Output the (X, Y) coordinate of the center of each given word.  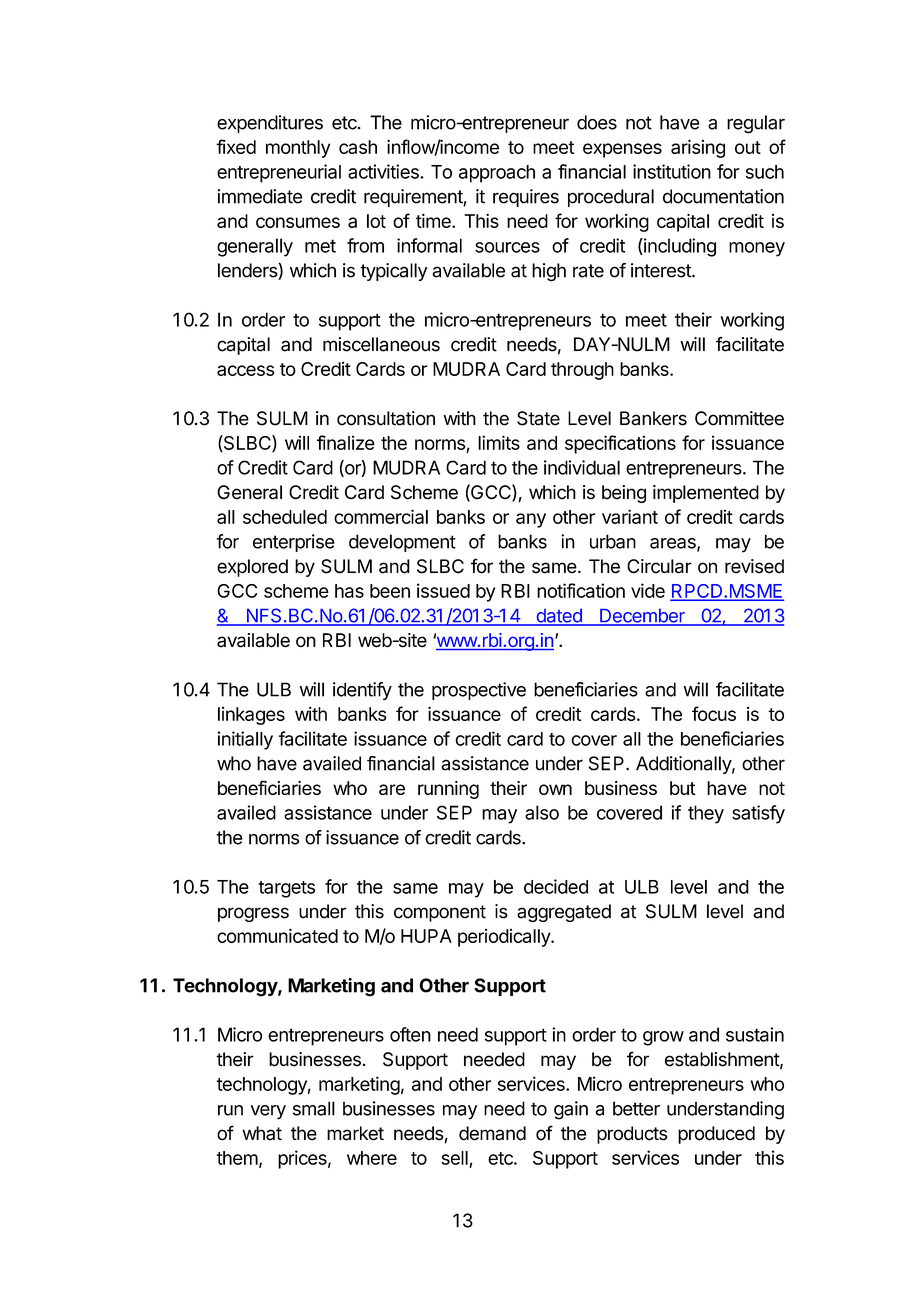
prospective (479, 691)
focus (714, 713)
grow (663, 1038)
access (246, 370)
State (538, 418)
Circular (659, 566)
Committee (739, 418)
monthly (298, 149)
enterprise (294, 543)
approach (497, 174)
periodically (505, 938)
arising (698, 148)
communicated (277, 936)
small (314, 1108)
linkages (251, 716)
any (531, 520)
